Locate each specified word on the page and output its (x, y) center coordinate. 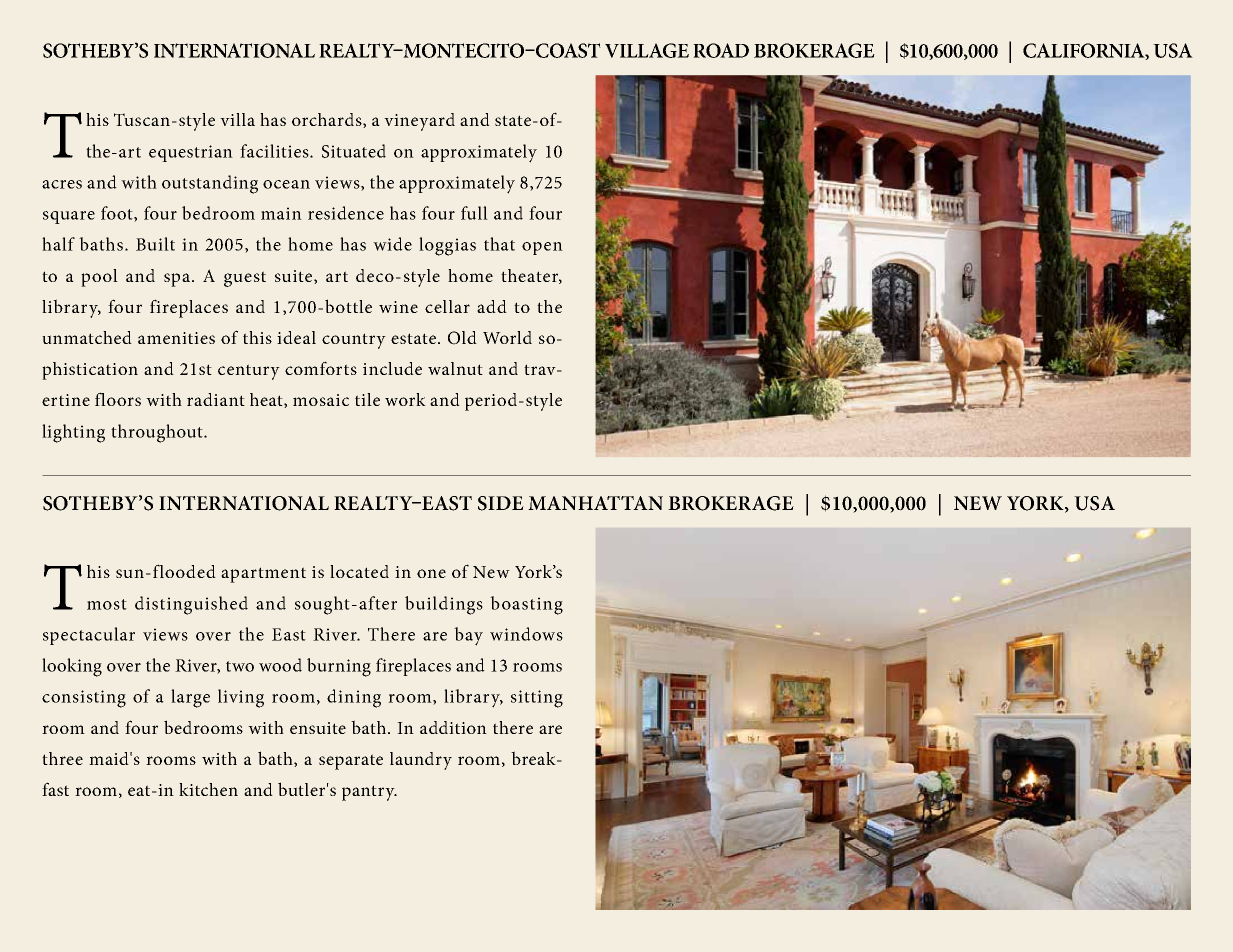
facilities (275, 151)
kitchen (208, 789)
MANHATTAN (595, 503)
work (405, 399)
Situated (354, 151)
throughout (158, 433)
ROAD (721, 50)
